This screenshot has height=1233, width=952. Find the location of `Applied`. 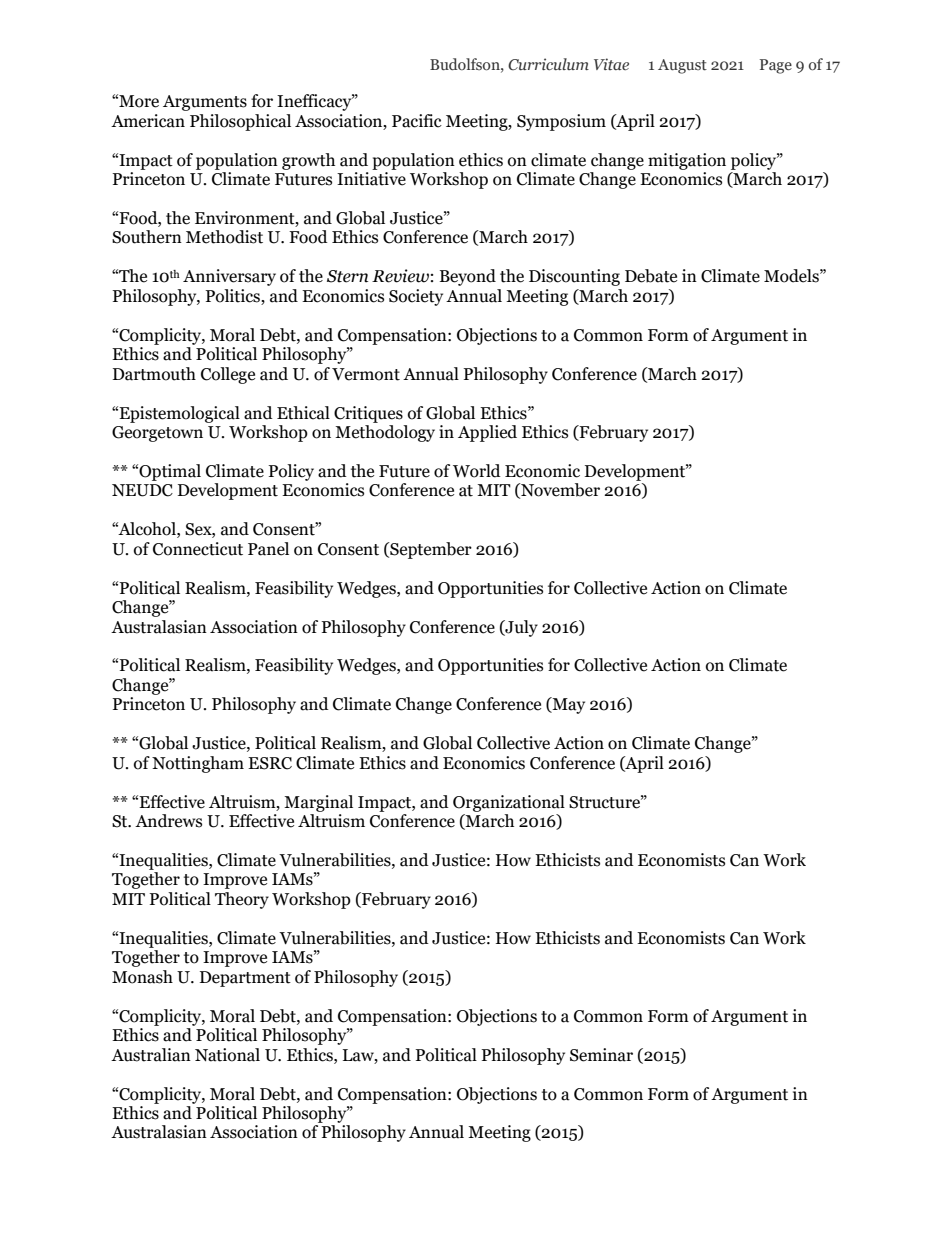

Applied is located at coordinates (487, 433).
